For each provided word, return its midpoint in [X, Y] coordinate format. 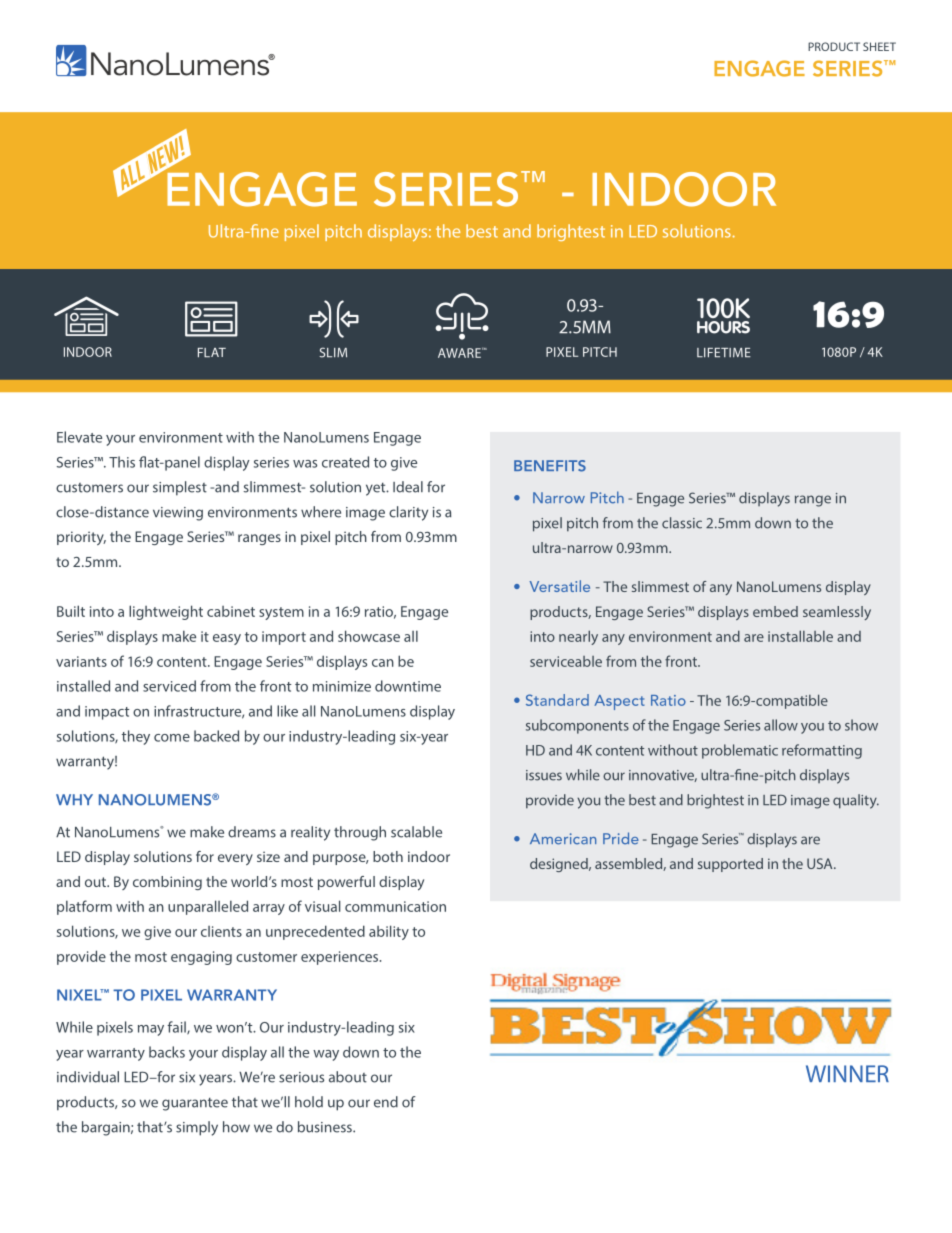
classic [682, 523]
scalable [416, 832]
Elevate [79, 437]
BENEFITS [550, 466]
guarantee [195, 1104]
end [386, 1102]
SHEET [879, 46]
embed [775, 611]
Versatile [559, 586]
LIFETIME [724, 352]
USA [821, 863]
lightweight [166, 612]
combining [167, 883]
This [122, 462]
